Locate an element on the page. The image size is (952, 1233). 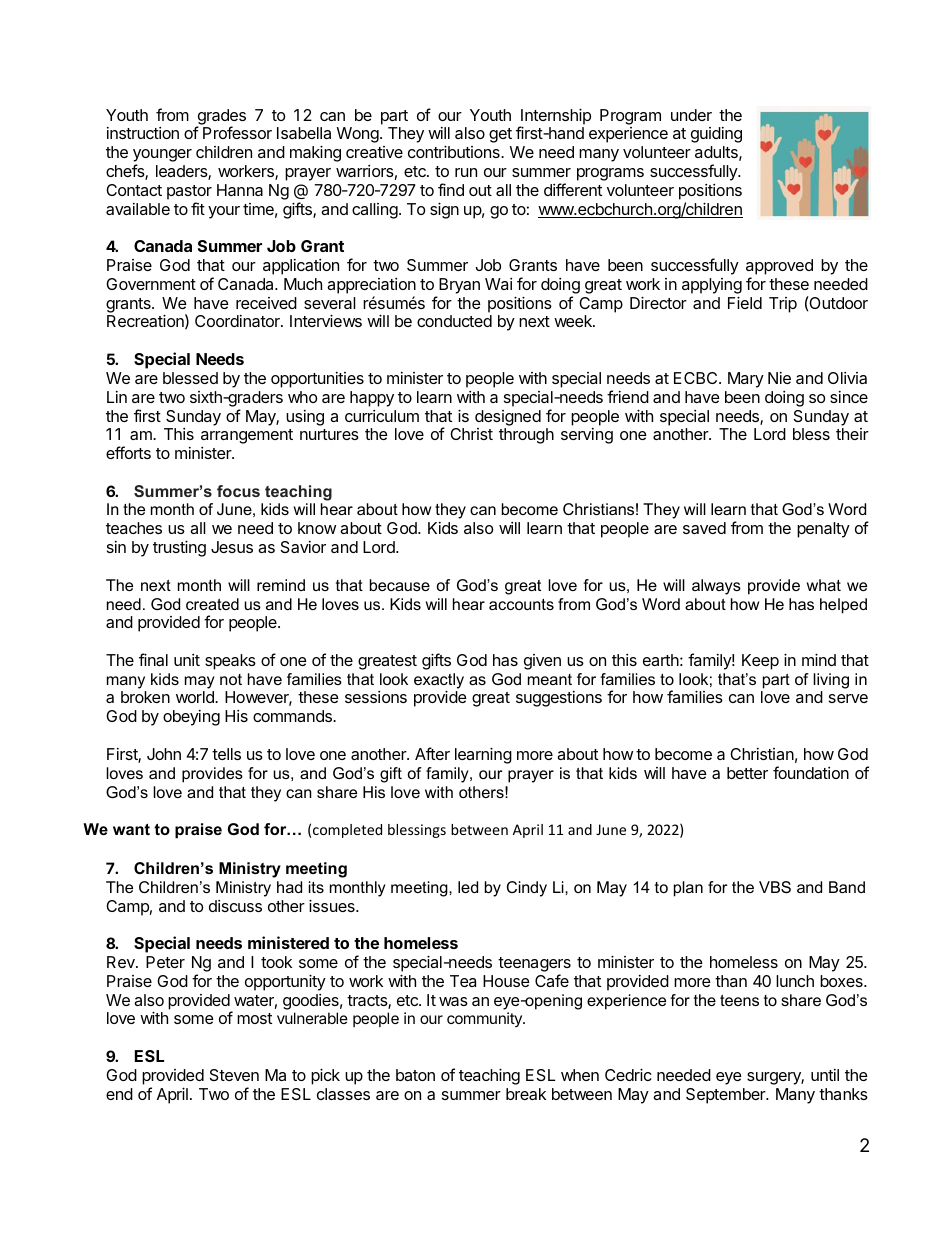
guiding is located at coordinates (716, 135).
